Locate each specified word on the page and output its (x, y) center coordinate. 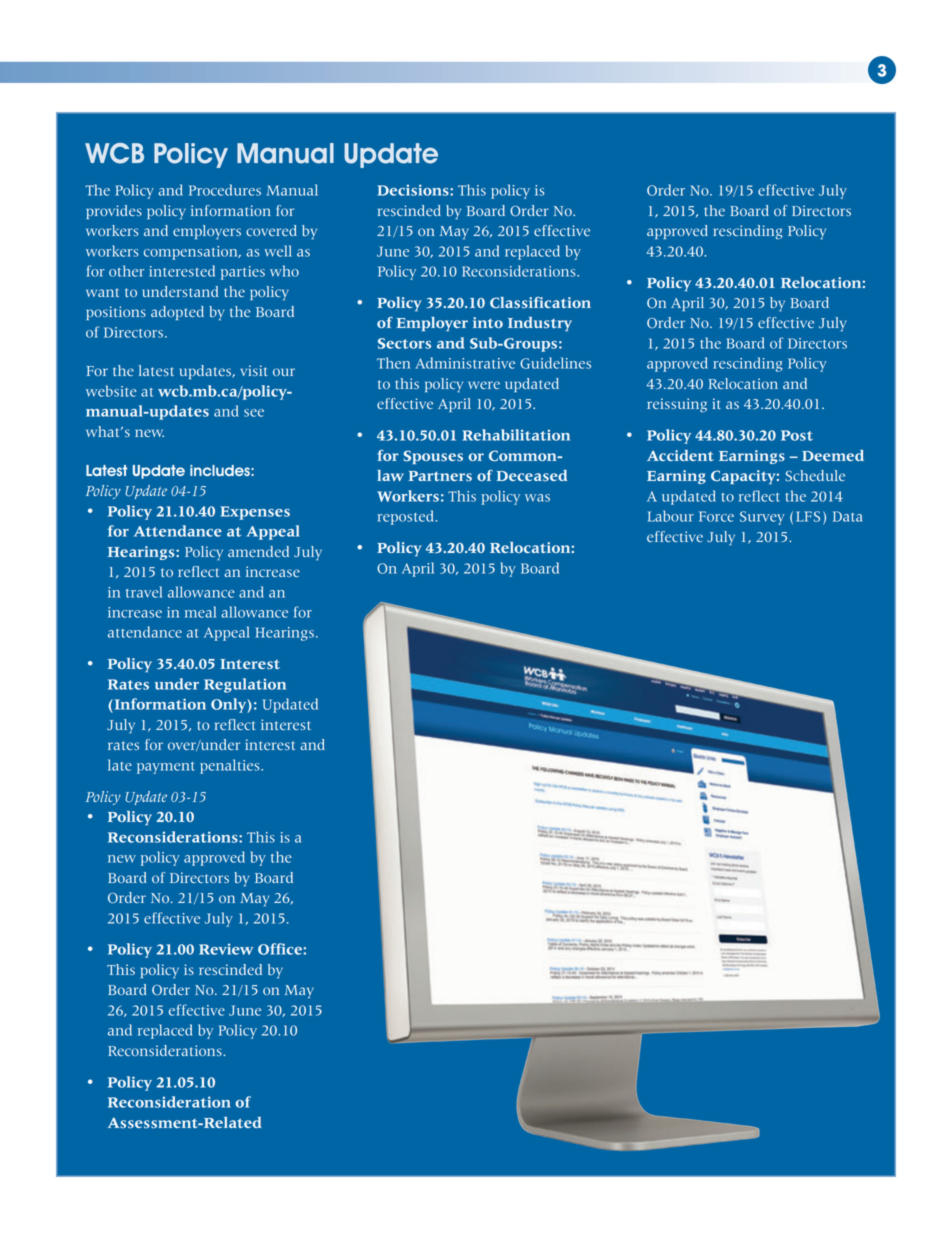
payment (166, 768)
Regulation (245, 685)
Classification (540, 302)
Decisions (414, 190)
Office (281, 949)
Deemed (833, 455)
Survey (762, 518)
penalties (231, 766)
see (254, 413)
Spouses (433, 457)
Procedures (225, 190)
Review (226, 949)
